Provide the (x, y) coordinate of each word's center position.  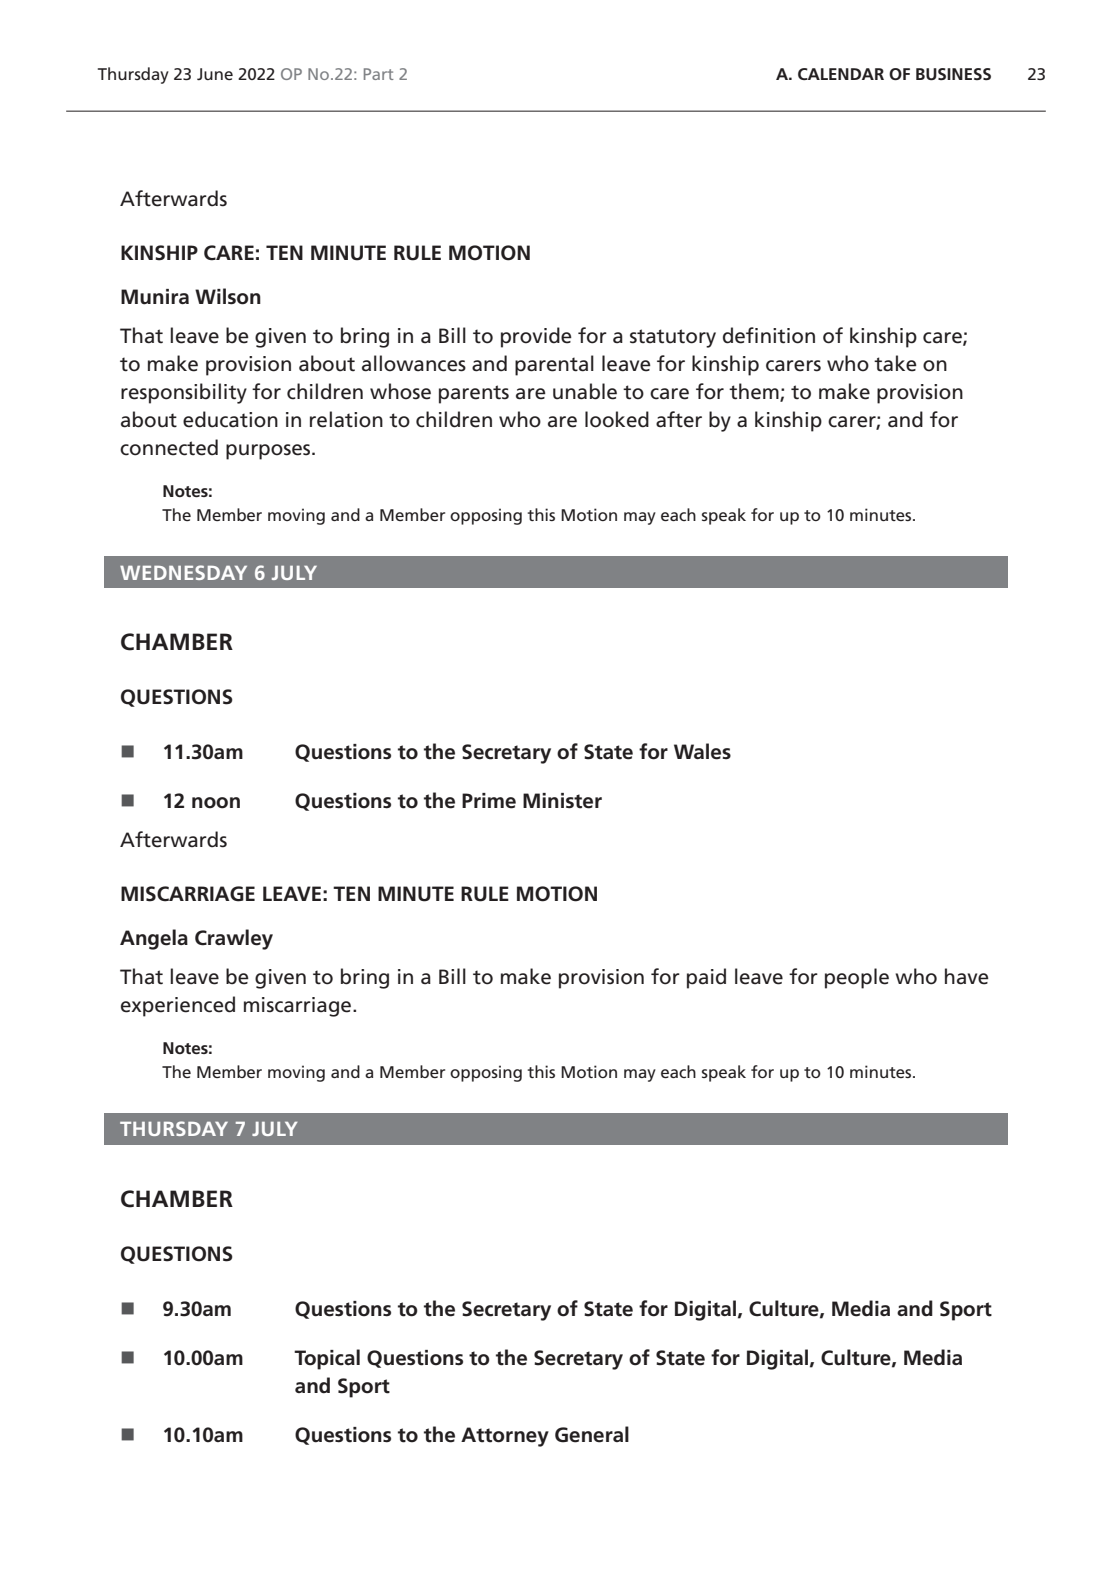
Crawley (234, 939)
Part (379, 74)
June (215, 74)
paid (706, 978)
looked (617, 419)
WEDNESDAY (183, 572)
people (857, 978)
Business (953, 74)
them (755, 392)
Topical (327, 1359)
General (592, 1434)
